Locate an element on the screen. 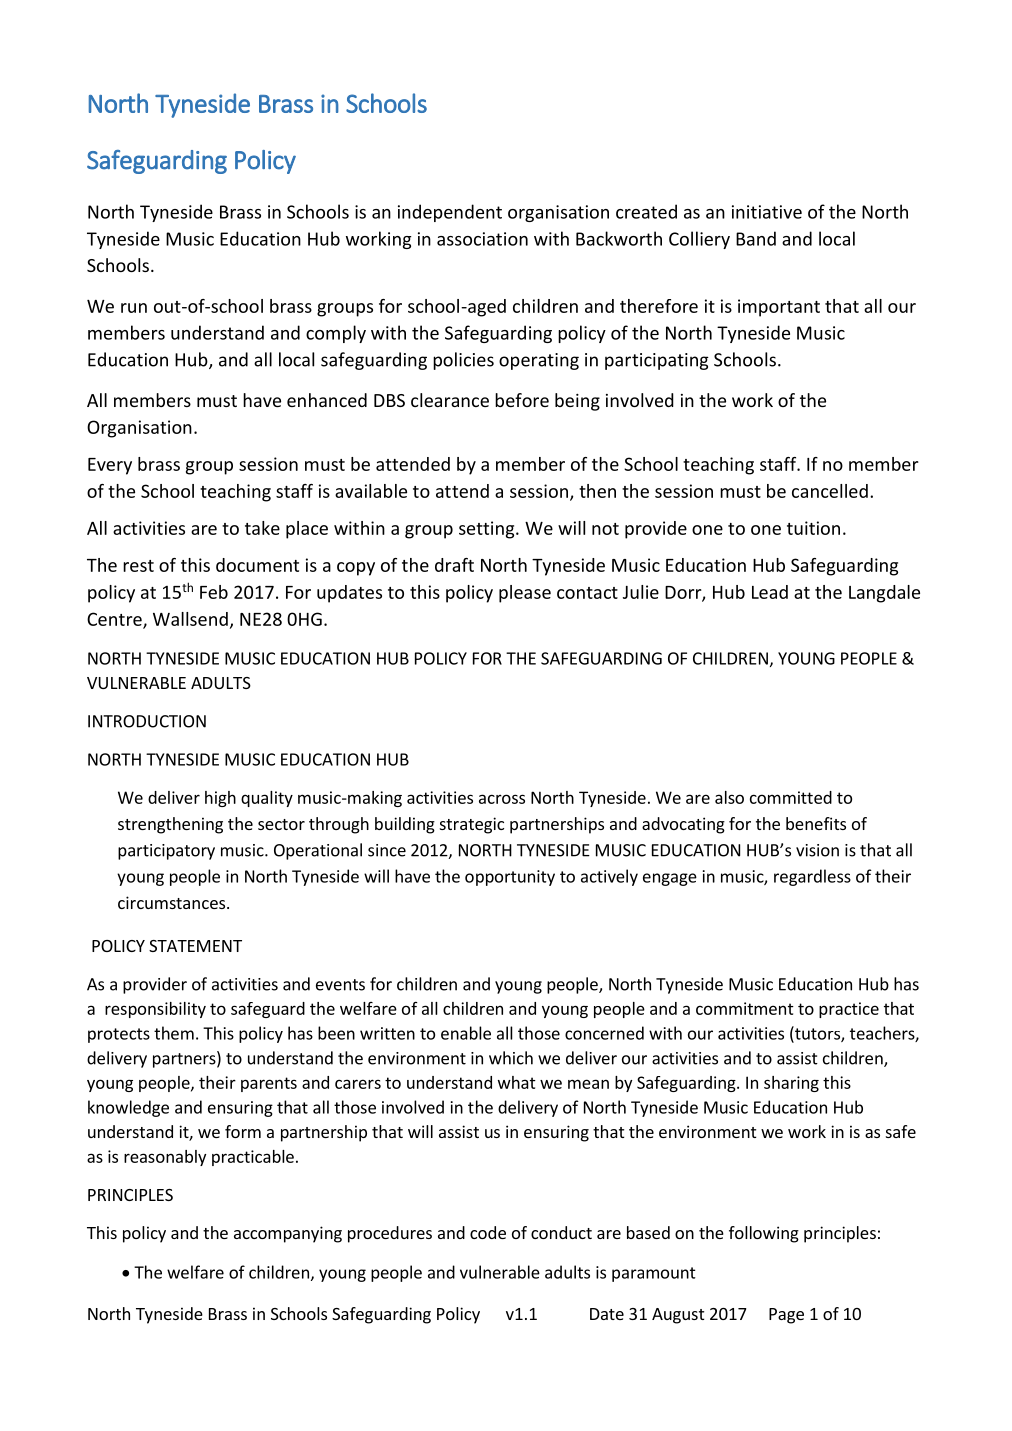 This screenshot has height=1431, width=1012. regardless is located at coordinates (812, 877).
